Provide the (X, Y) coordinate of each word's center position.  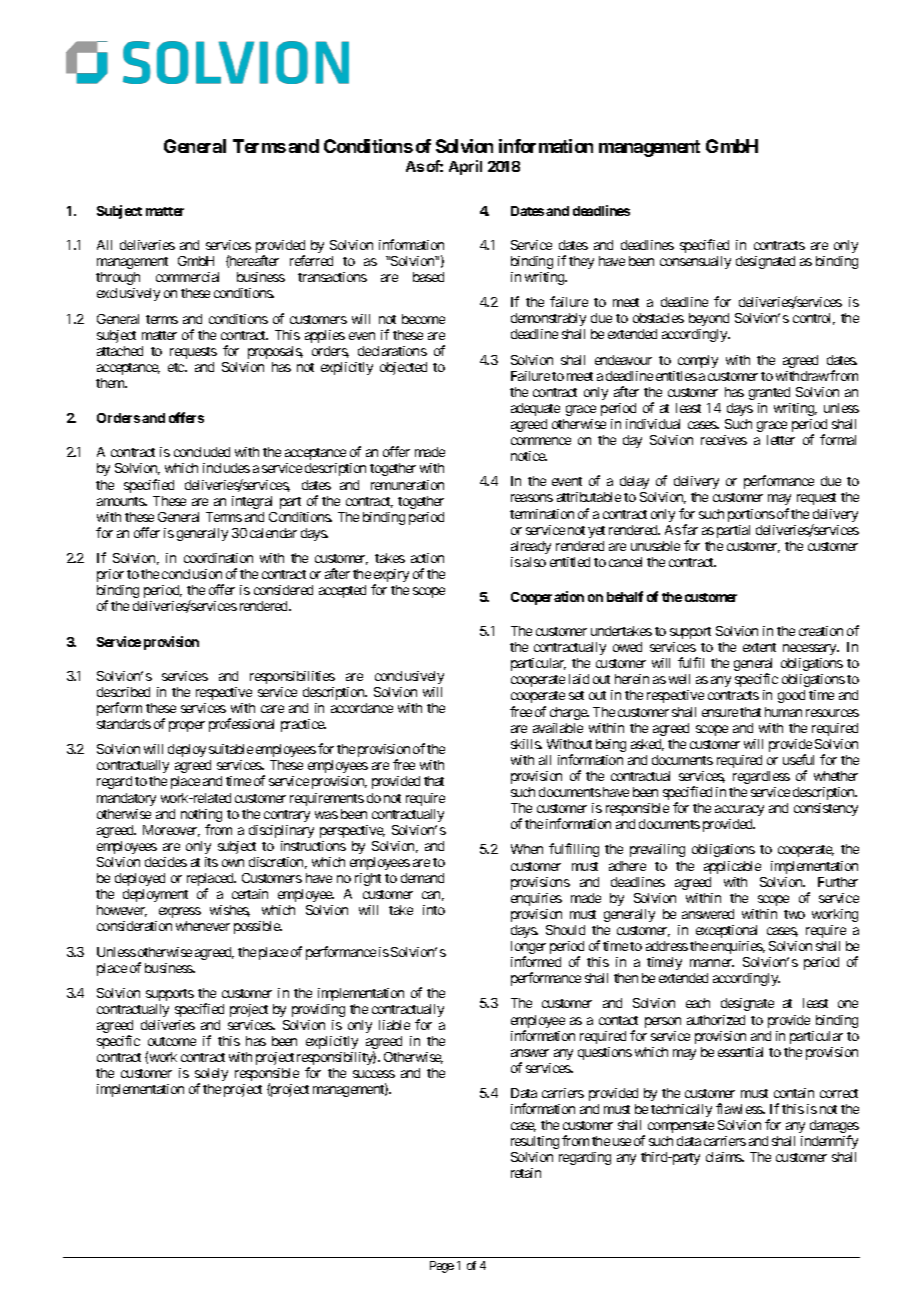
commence (541, 441)
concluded (202, 452)
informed (536, 961)
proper (187, 726)
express (180, 912)
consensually (695, 262)
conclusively (409, 677)
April (465, 167)
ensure (720, 713)
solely (211, 1076)
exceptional (726, 931)
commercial (187, 277)
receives (724, 440)
